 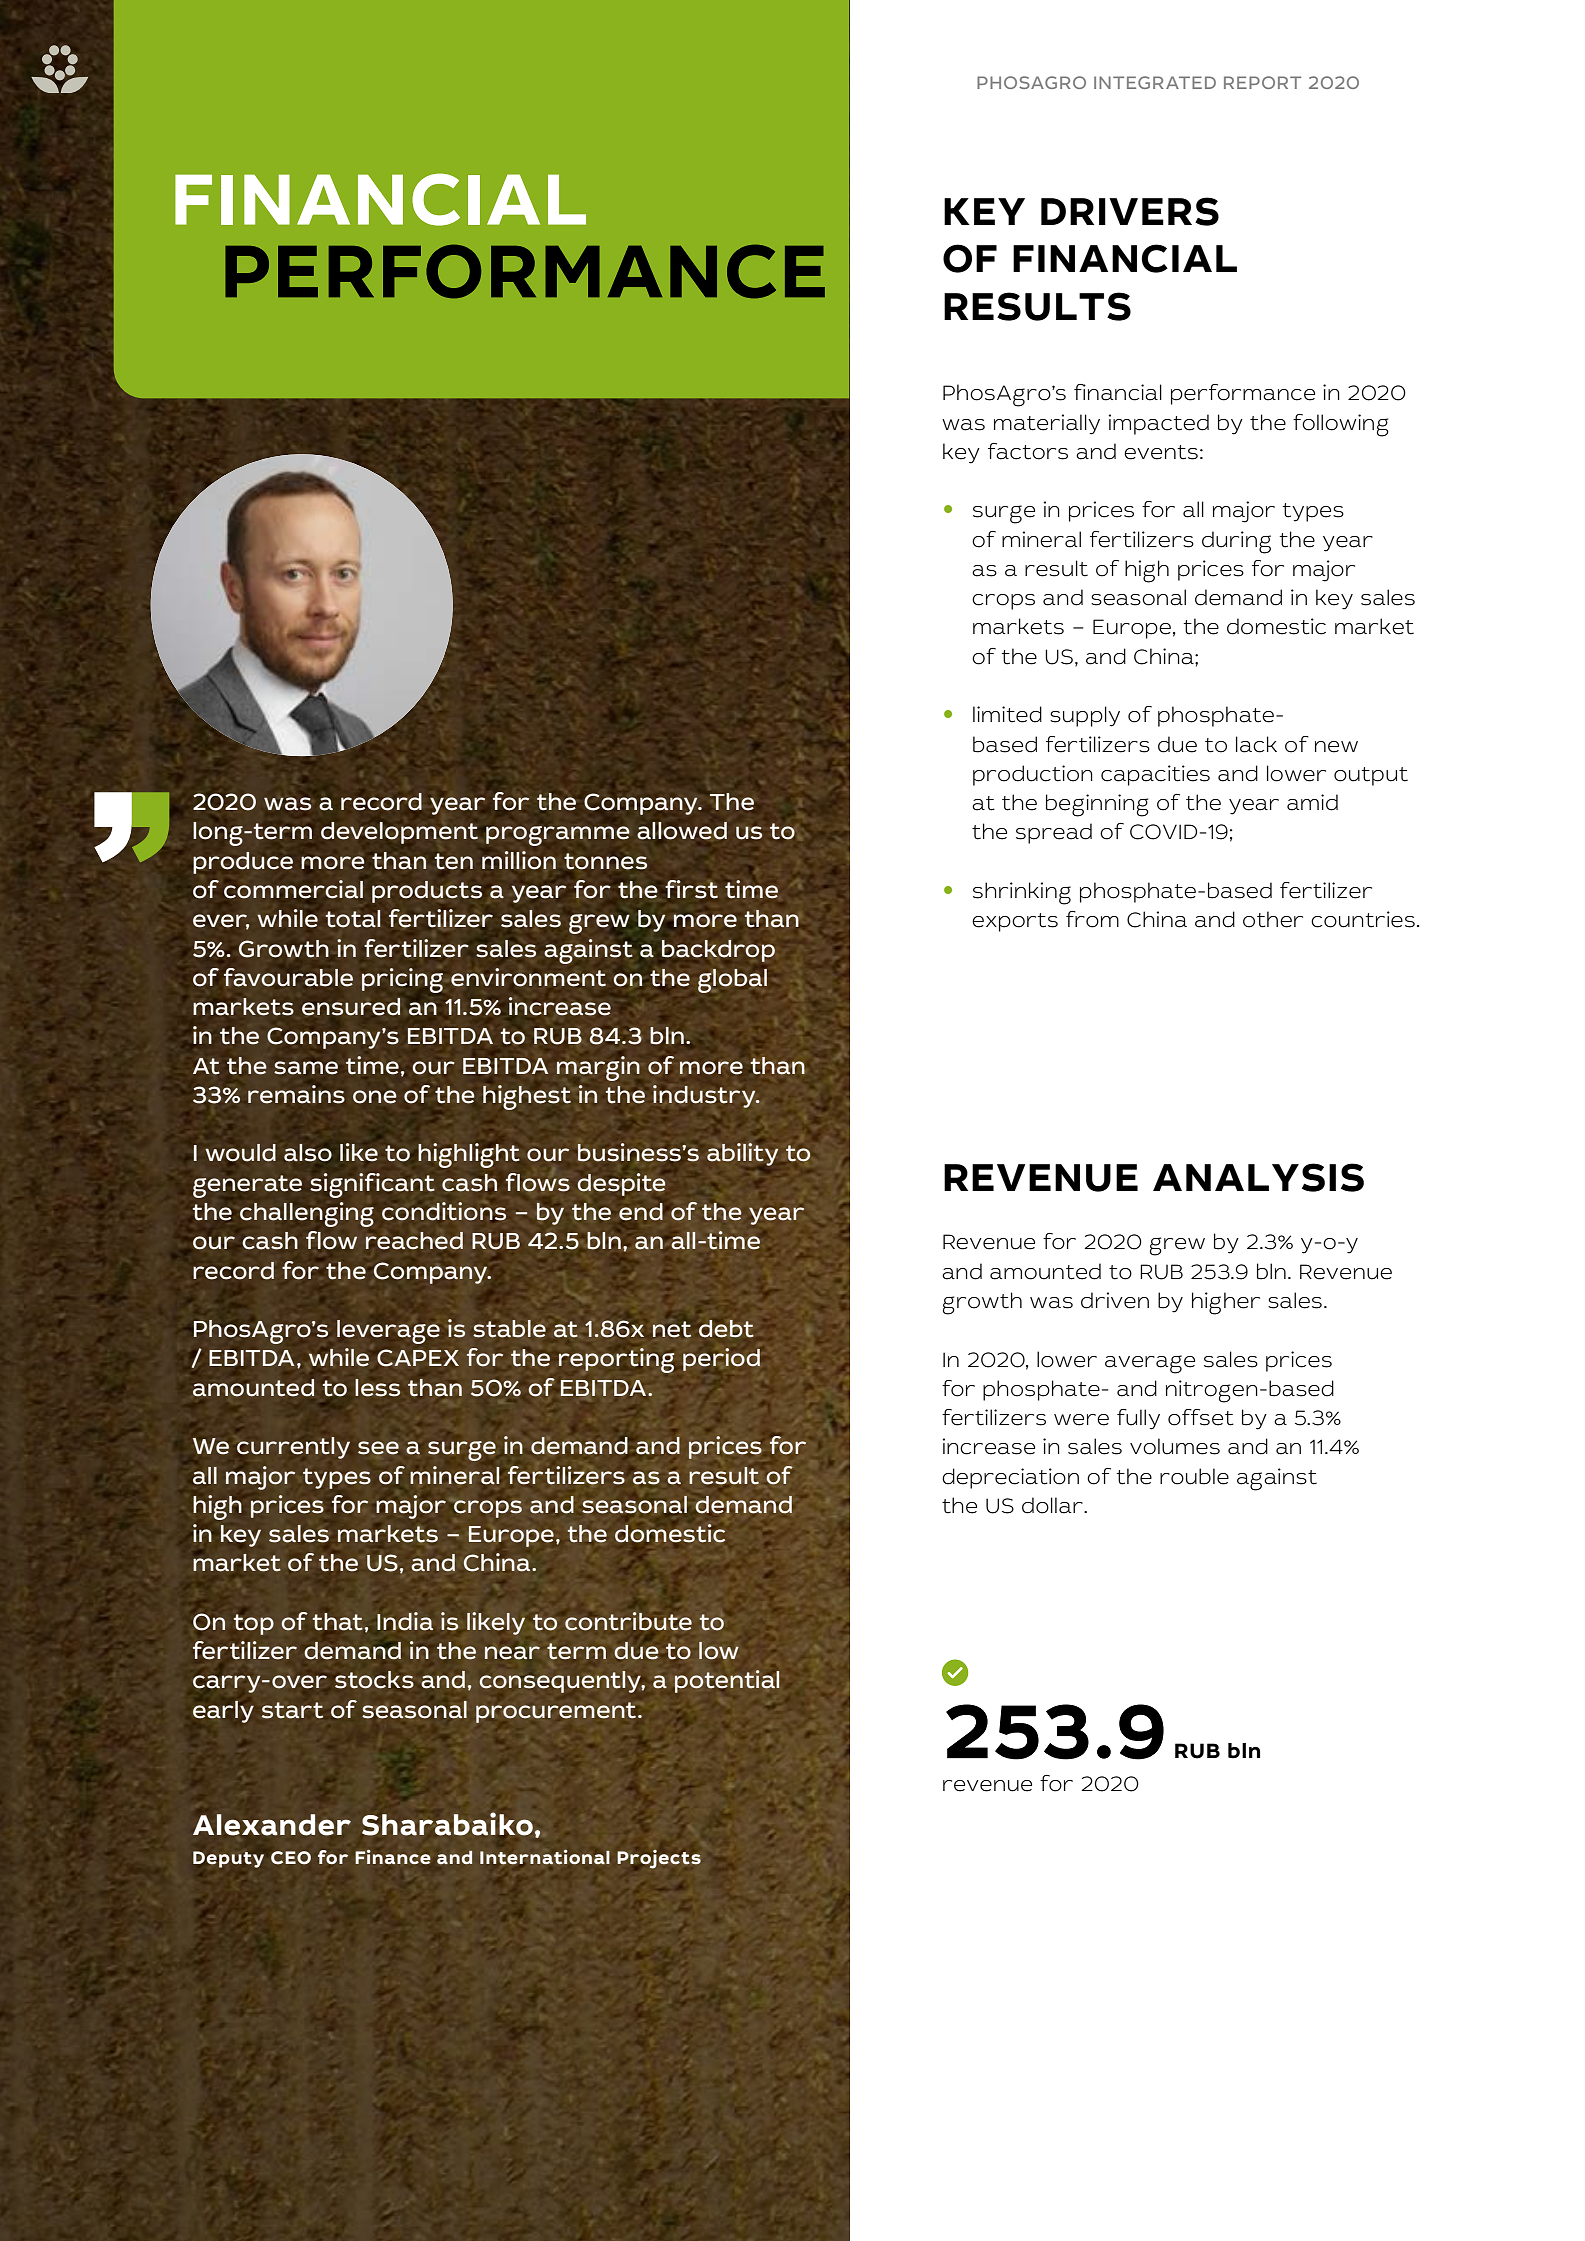 I want to click on period, so click(x=721, y=1359).
